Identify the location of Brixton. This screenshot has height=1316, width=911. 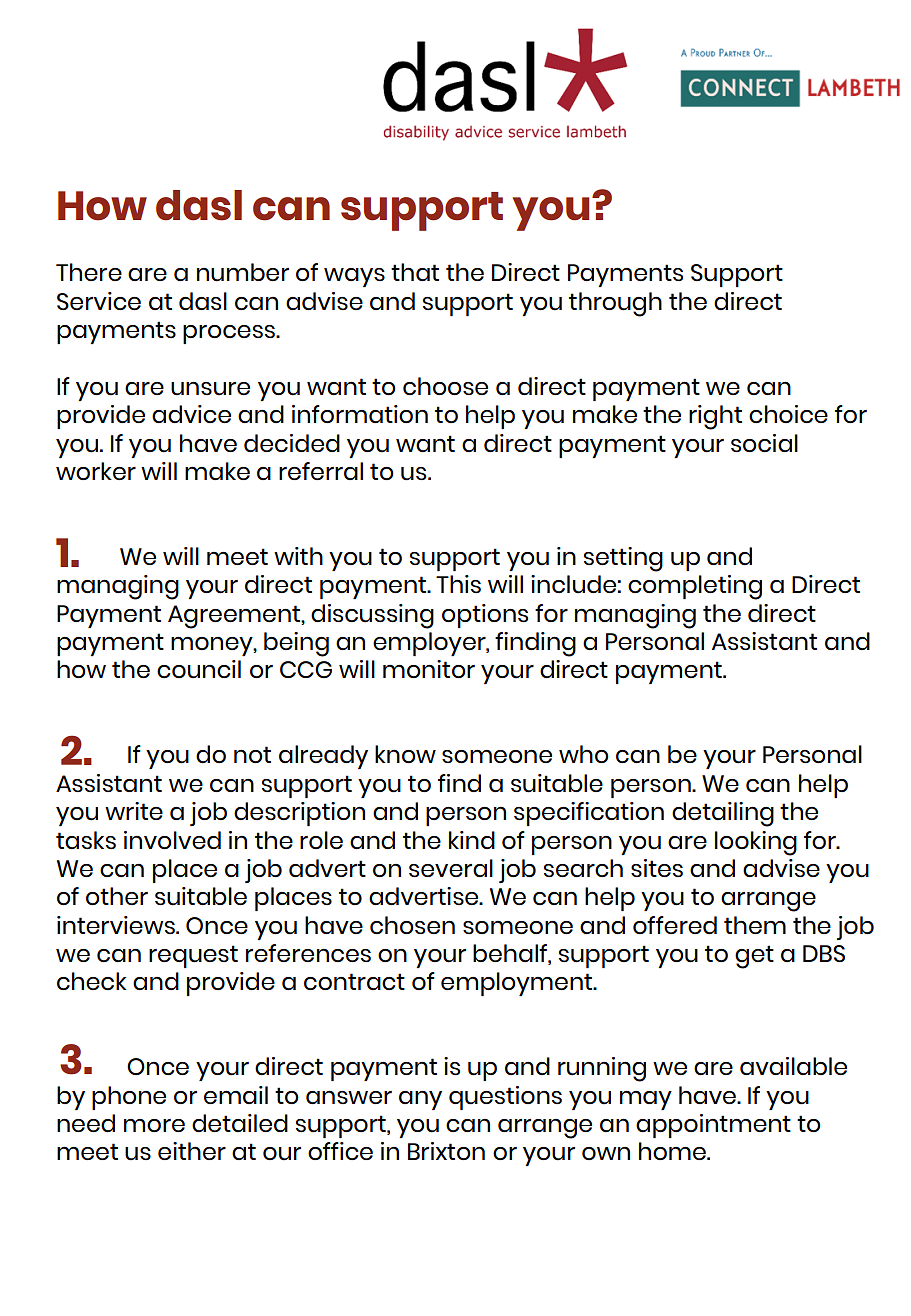
(446, 1151).
